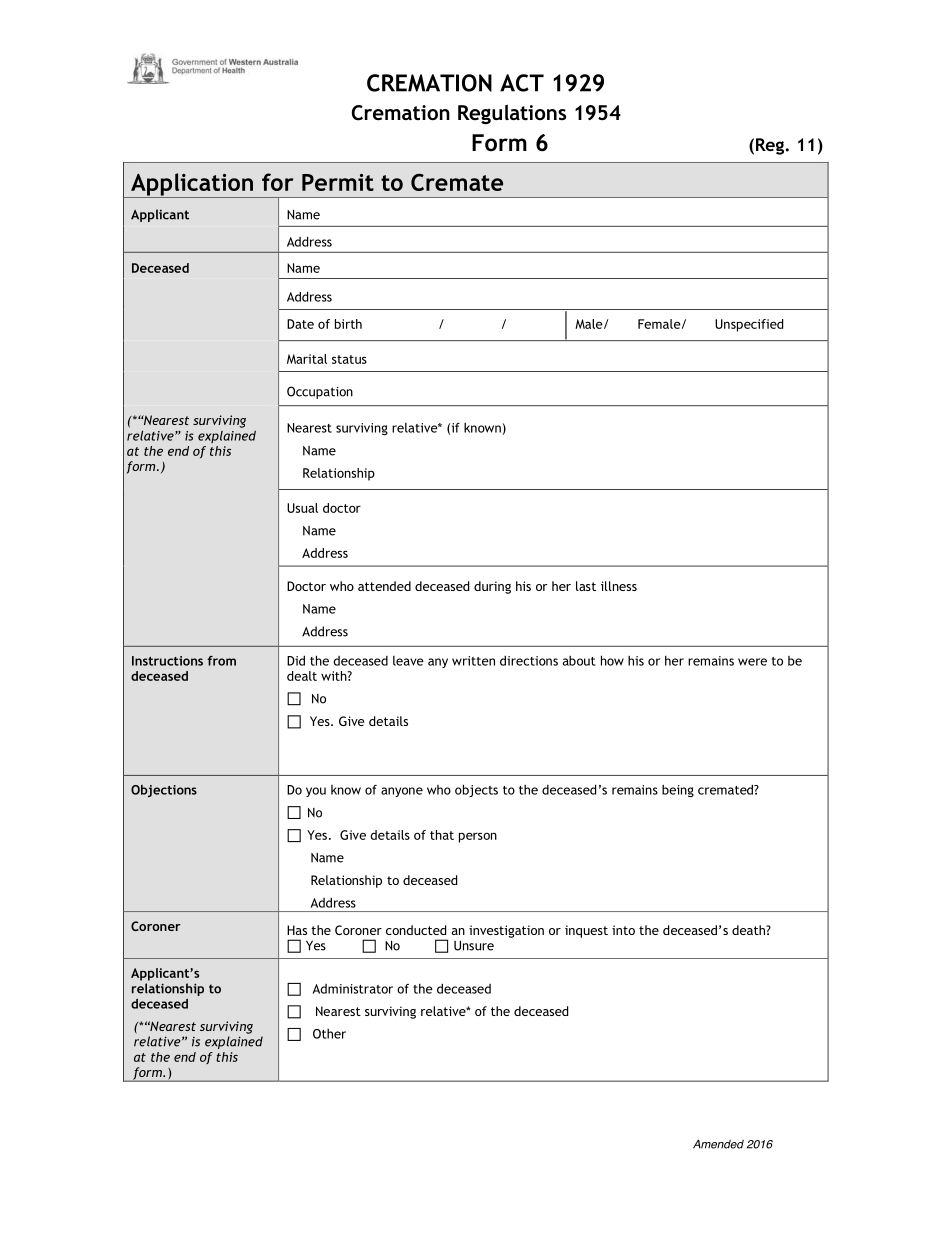  I want to click on status, so click(349, 359).
